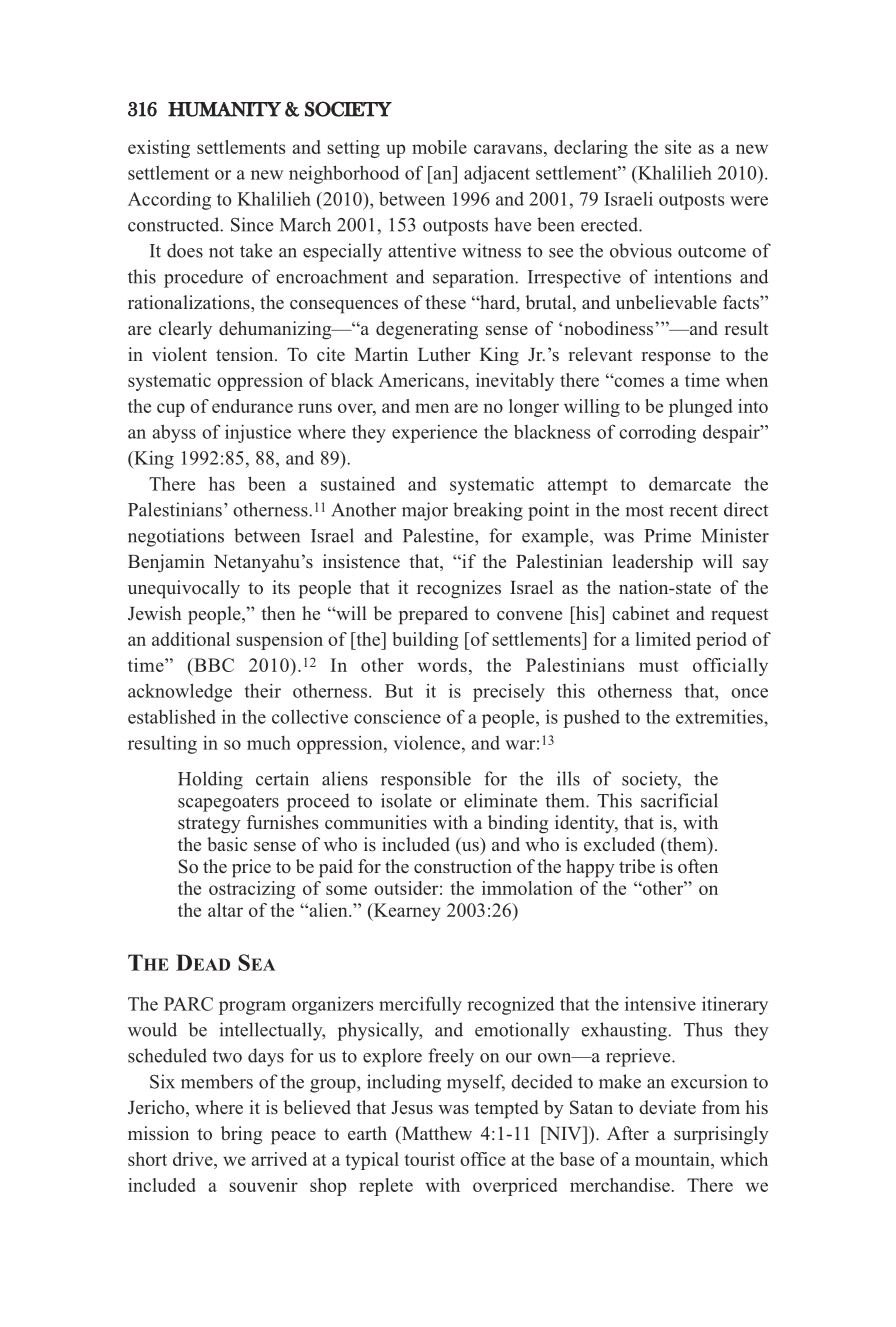  I want to click on recent, so click(693, 510).
